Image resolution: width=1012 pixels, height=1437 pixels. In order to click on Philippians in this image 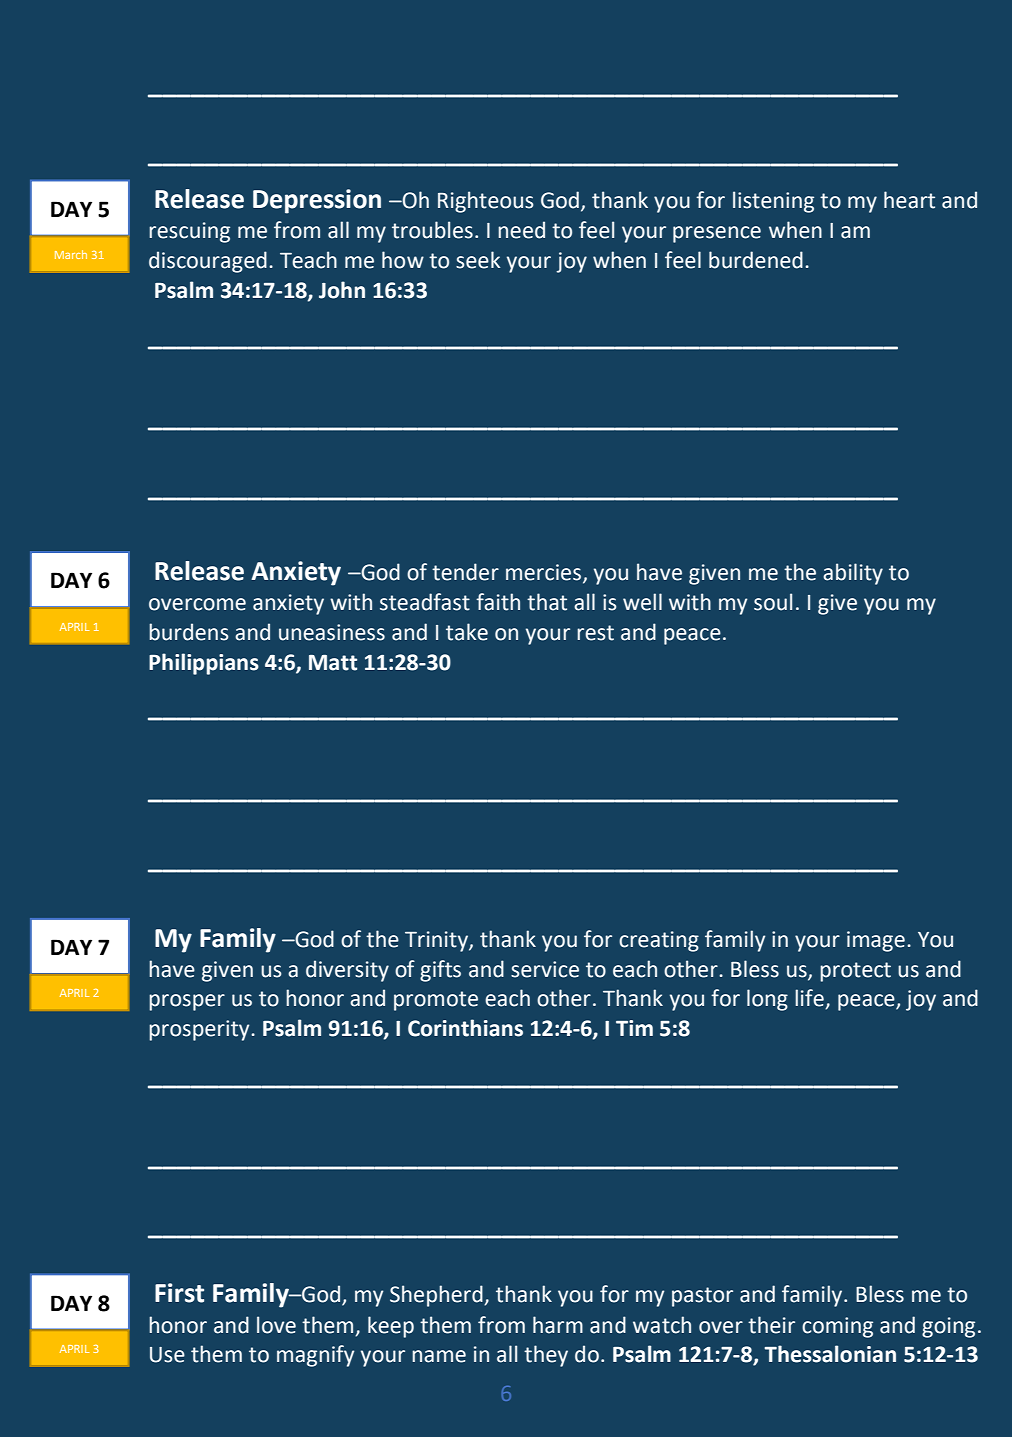, I will do `click(204, 664)`.
